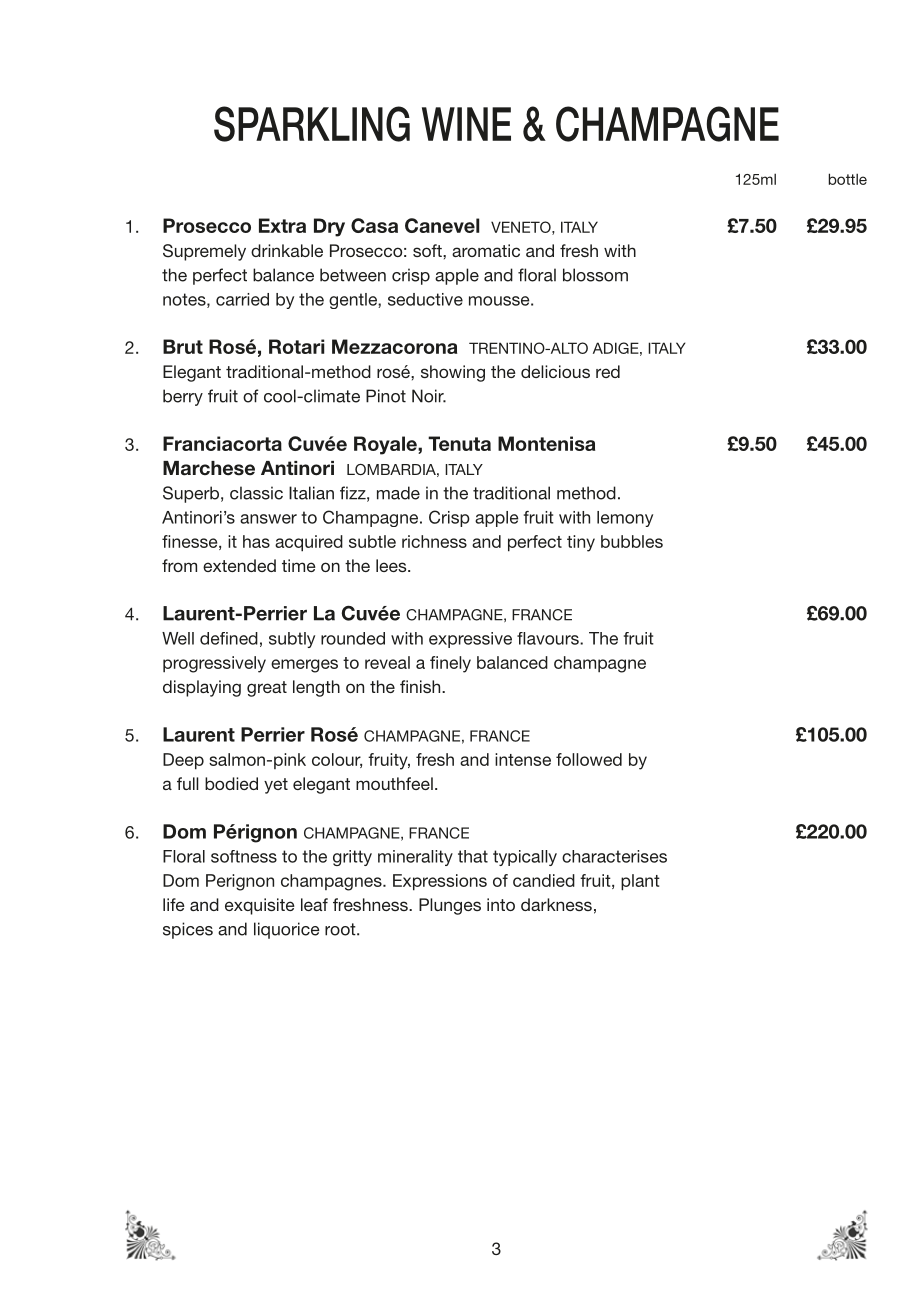 This page has height=1311, width=924. I want to click on defined, so click(229, 638).
